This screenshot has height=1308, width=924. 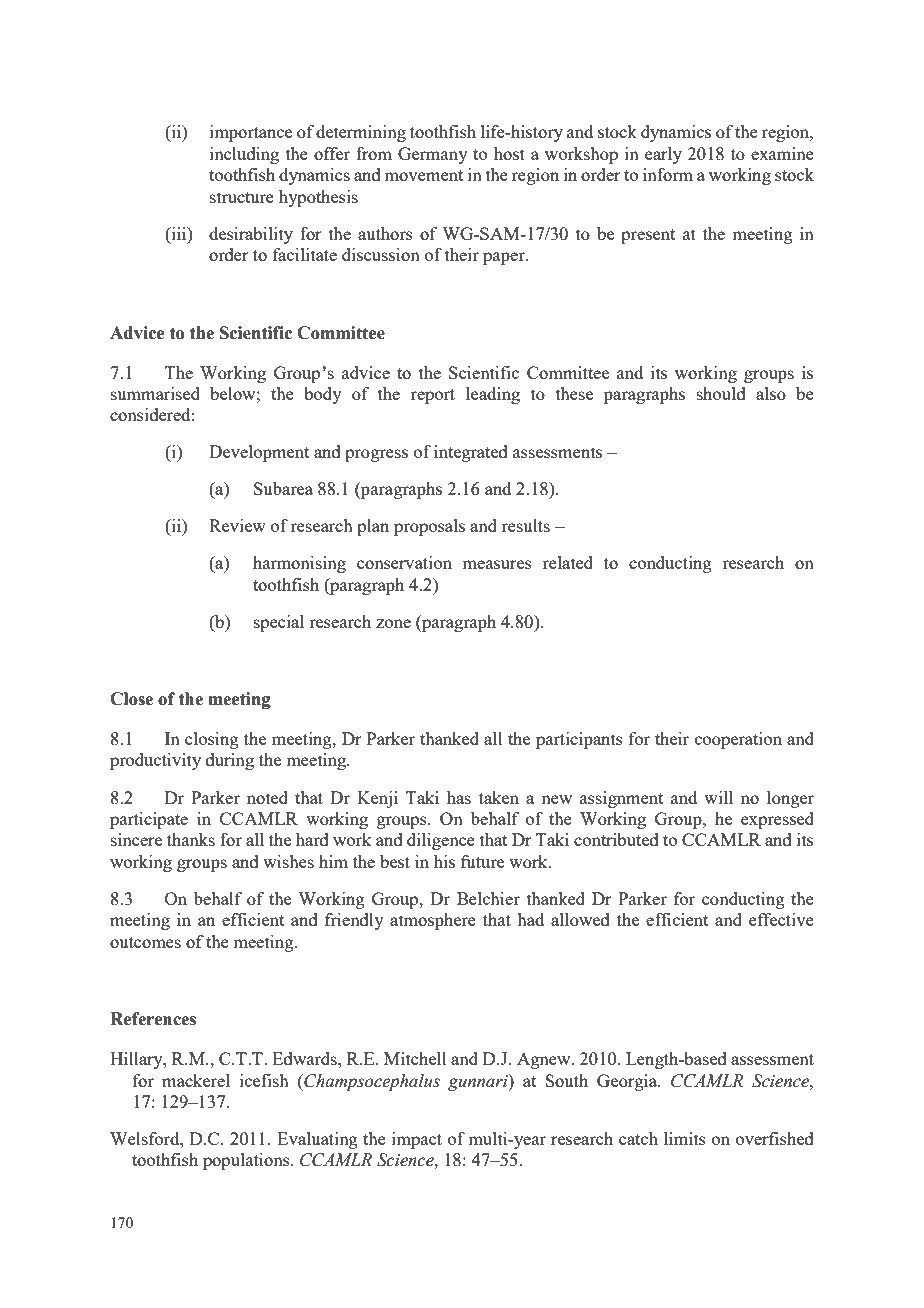 What do you see at coordinates (668, 174) in the screenshot?
I see `inform` at bounding box center [668, 174].
